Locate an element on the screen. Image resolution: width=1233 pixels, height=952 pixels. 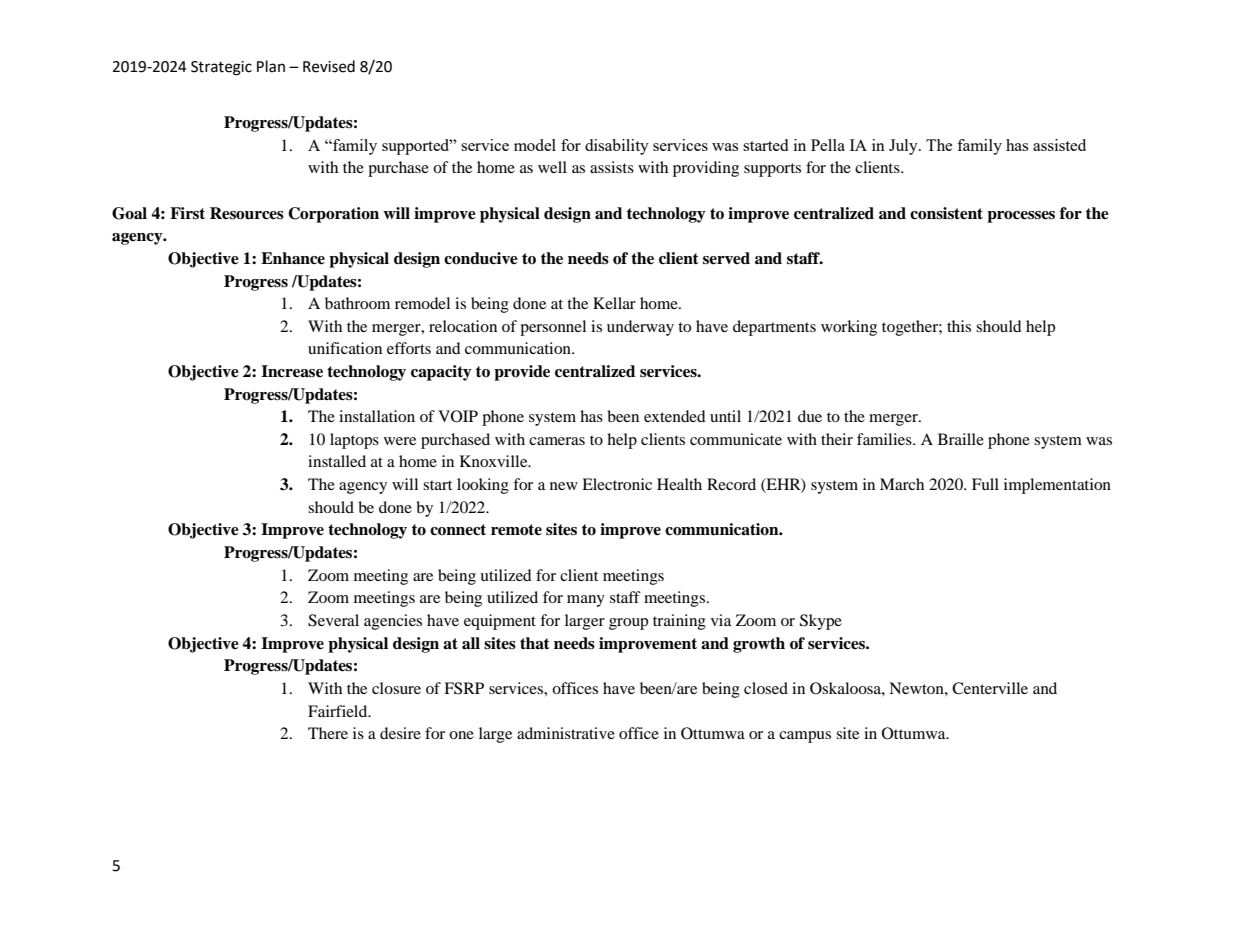
July is located at coordinates (904, 147).
